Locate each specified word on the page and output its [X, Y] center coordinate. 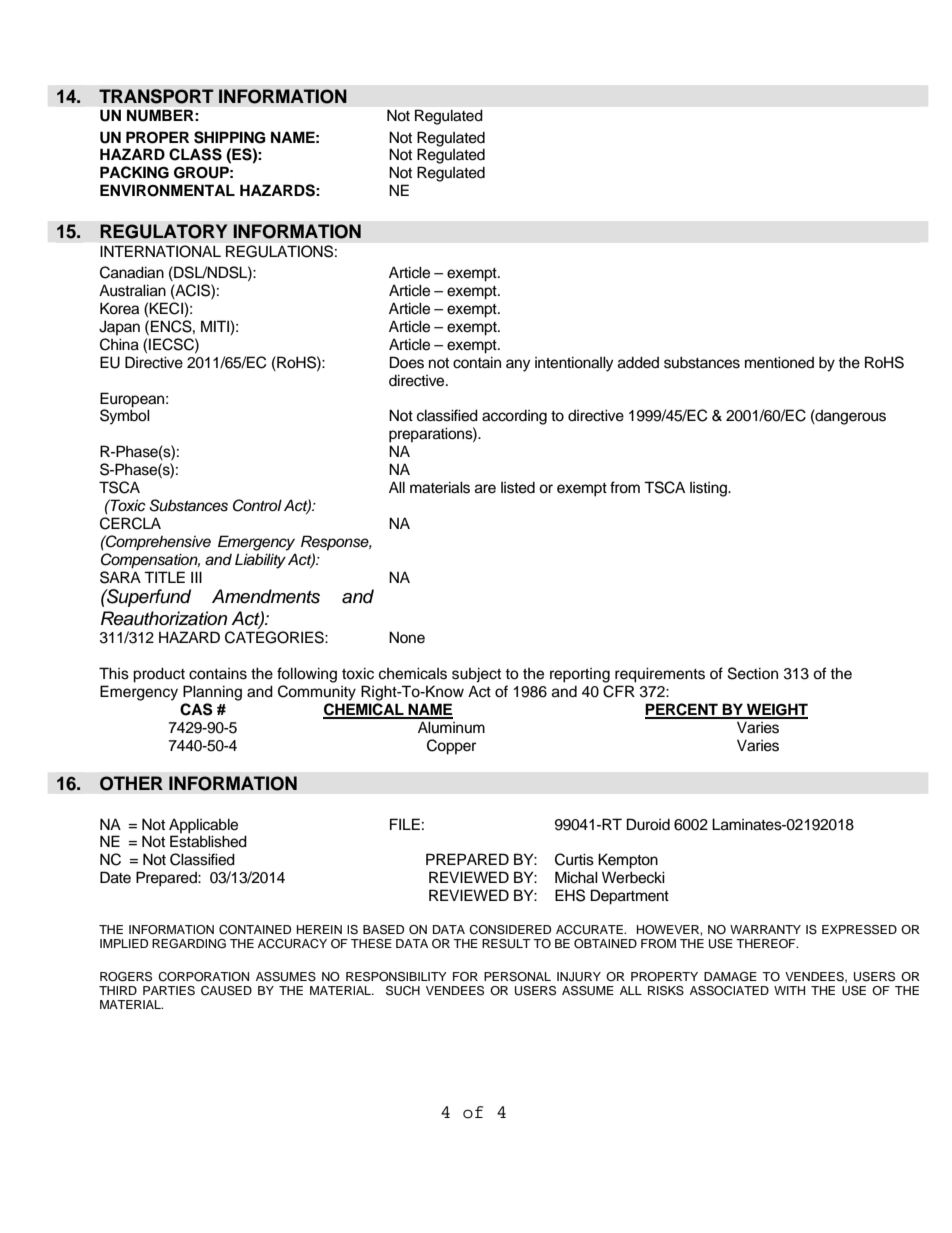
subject [476, 675]
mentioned [779, 362]
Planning [212, 693]
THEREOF [767, 944]
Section [753, 673]
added [638, 362]
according [514, 417]
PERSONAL [517, 977]
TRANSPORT [156, 96]
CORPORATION [203, 977]
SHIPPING [230, 137]
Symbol [125, 416]
